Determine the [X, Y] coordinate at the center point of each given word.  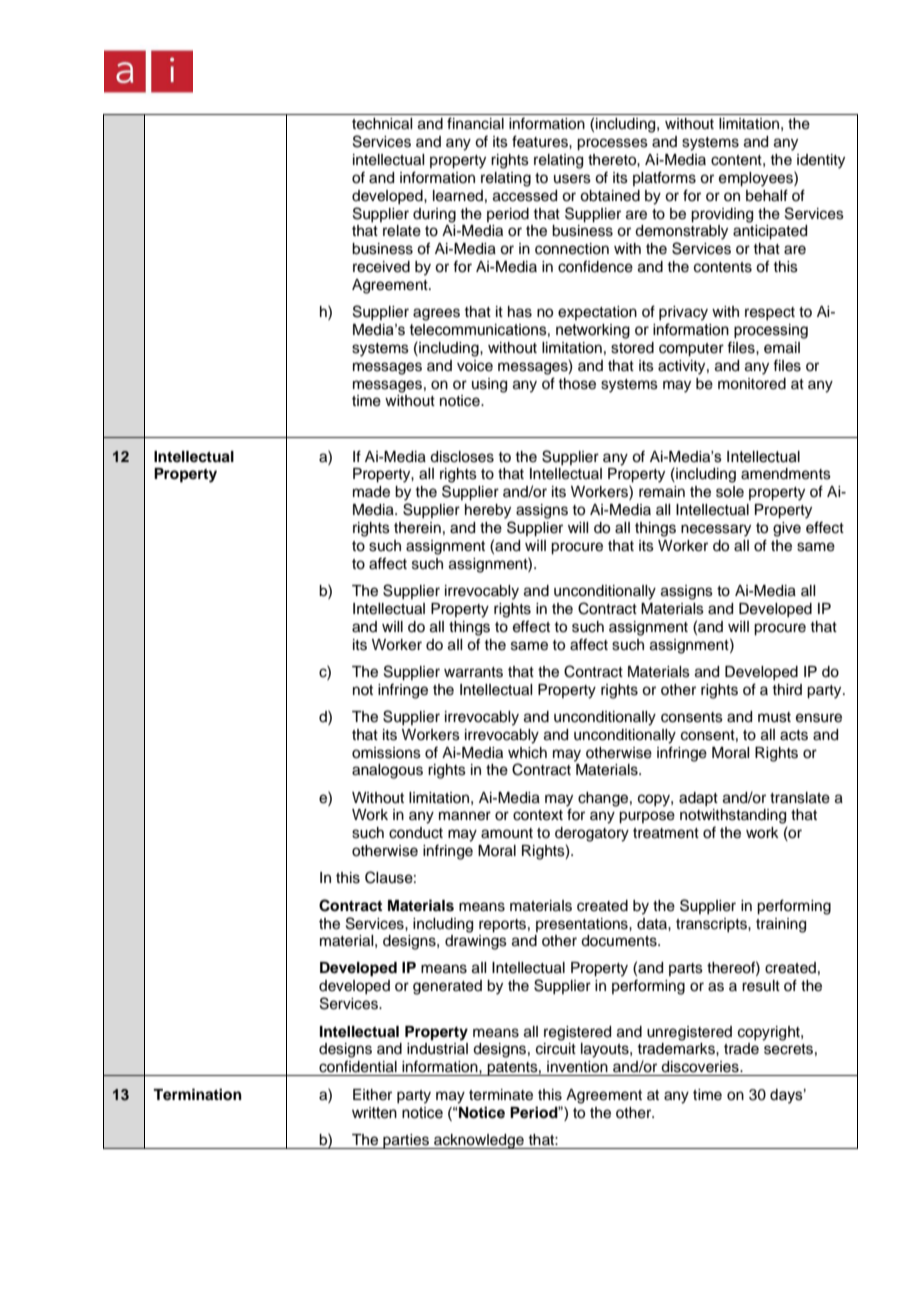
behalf [767, 195]
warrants [473, 672]
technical [382, 124]
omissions [386, 753]
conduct [416, 833]
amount [507, 833]
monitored [752, 384]
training [781, 925]
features [541, 141]
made [371, 492]
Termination [197, 1094]
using [489, 385]
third [787, 689]
